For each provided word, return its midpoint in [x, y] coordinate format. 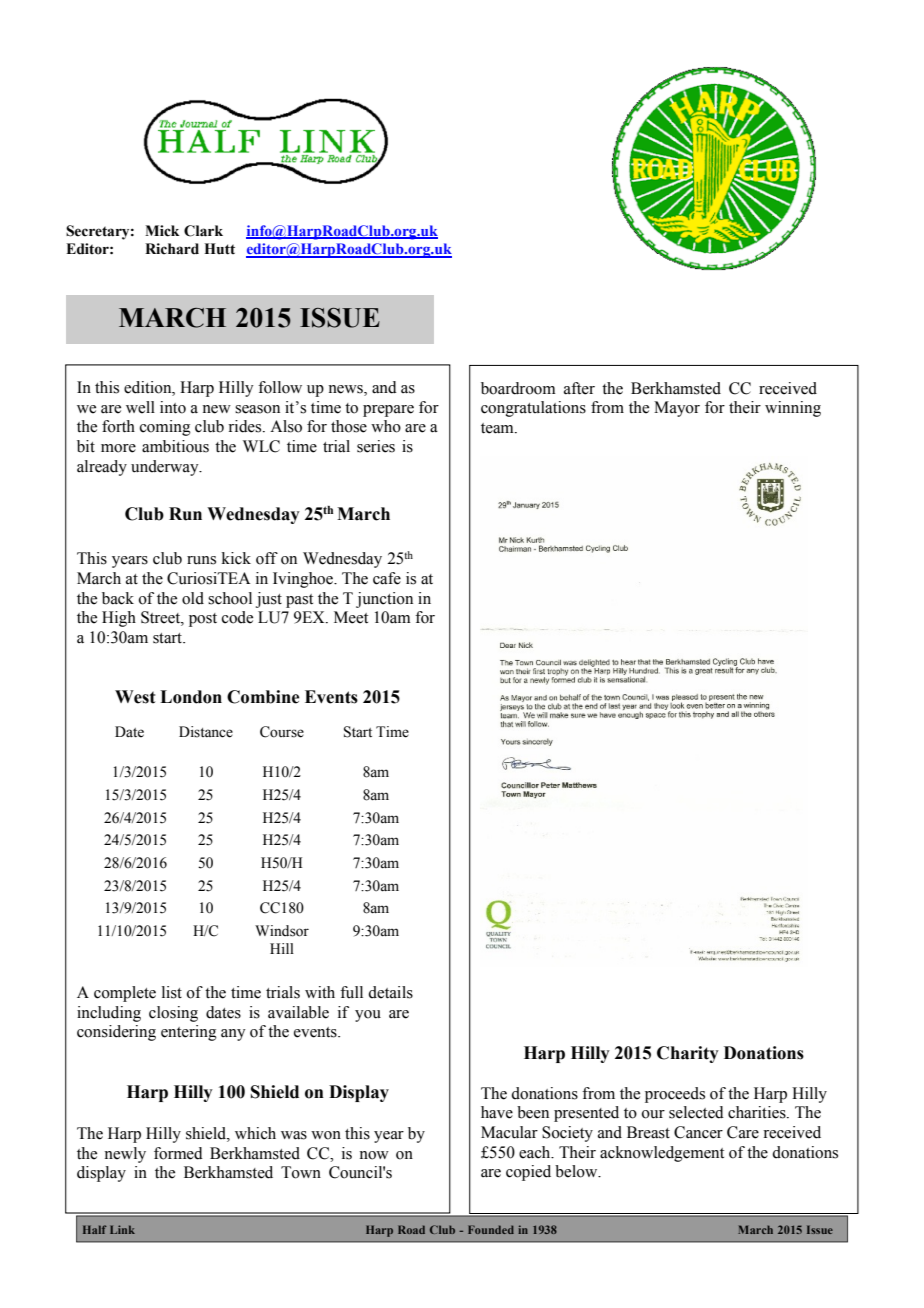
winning [793, 409]
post [203, 620]
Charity [688, 1054]
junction [384, 600]
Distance [206, 732]
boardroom [518, 388]
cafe [387, 578]
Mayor [677, 409]
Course [282, 732]
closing [173, 1014]
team [498, 428]
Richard [172, 249]
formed [178, 1153]
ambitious [175, 446]
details [390, 992]
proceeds [675, 1095]
